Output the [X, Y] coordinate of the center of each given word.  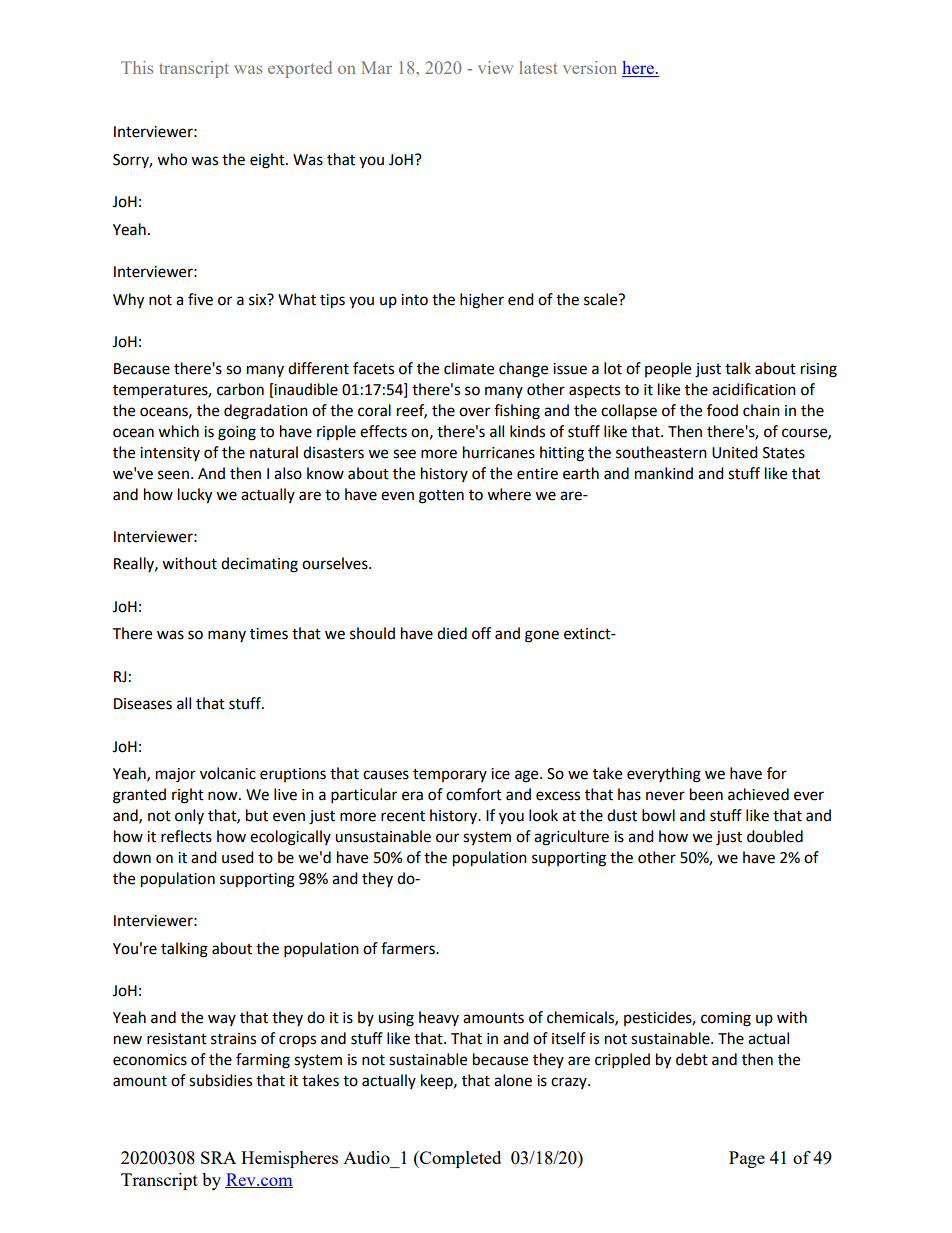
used [238, 857]
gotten [441, 497]
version [590, 67]
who [172, 159]
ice [500, 774]
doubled [775, 836]
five [200, 299]
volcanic [228, 773]
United [735, 452]
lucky [195, 496]
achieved [758, 794]
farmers [409, 948]
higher [482, 301]
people [668, 370]
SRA [218, 1157]
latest [538, 67]
